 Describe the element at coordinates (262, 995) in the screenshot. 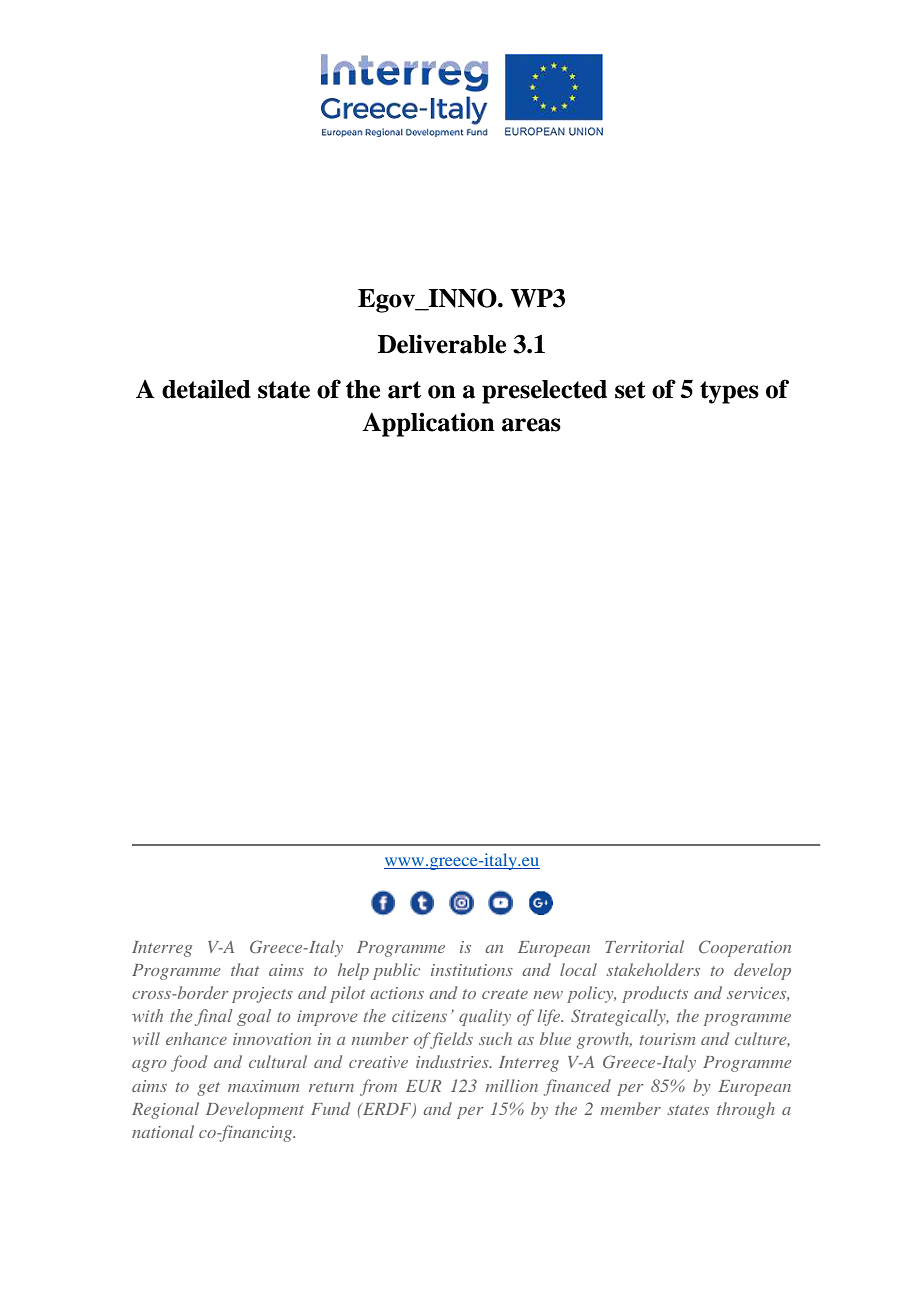

I see `projects` at that location.
